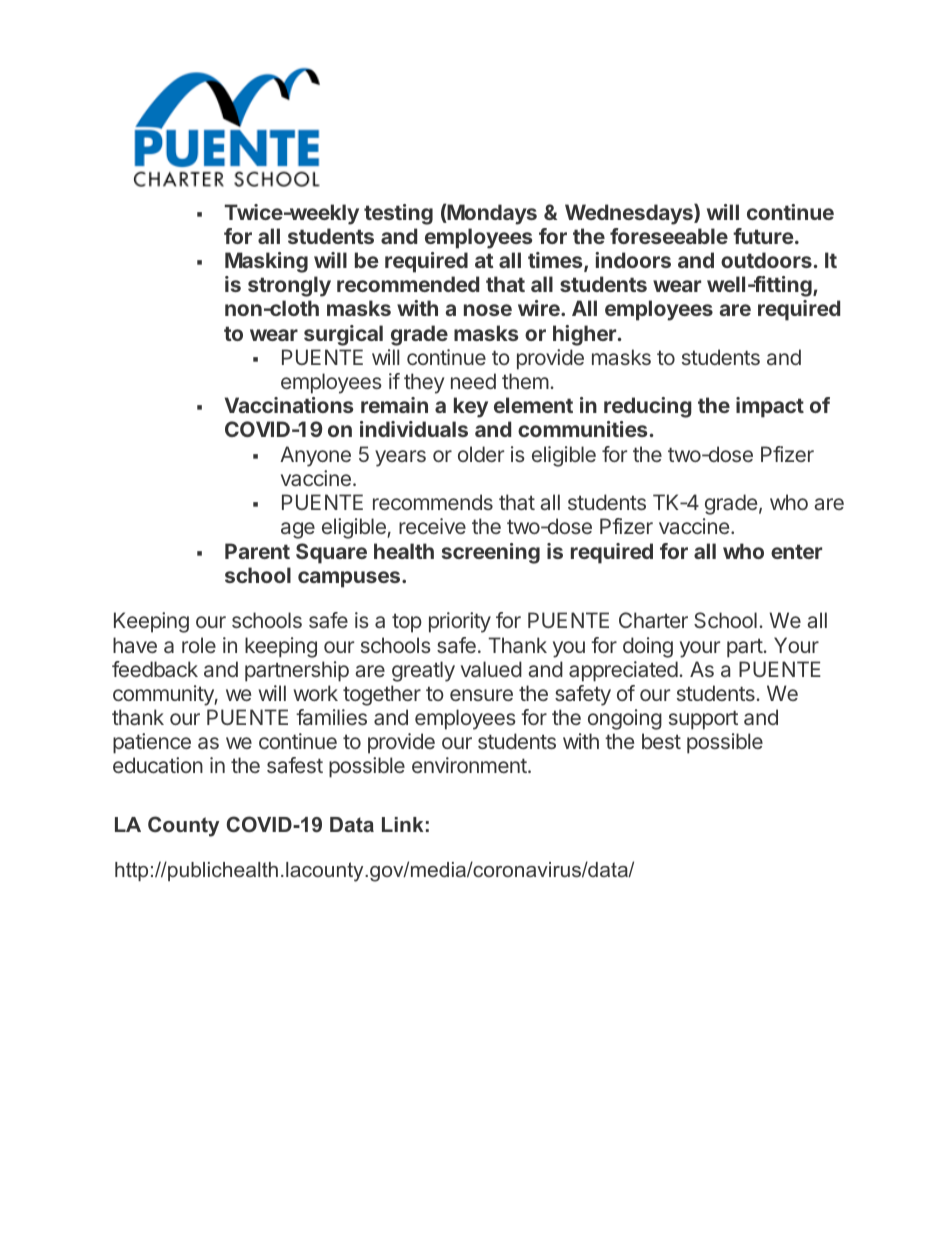 The height and width of the image is (1233, 952). I want to click on doing, so click(648, 647).
